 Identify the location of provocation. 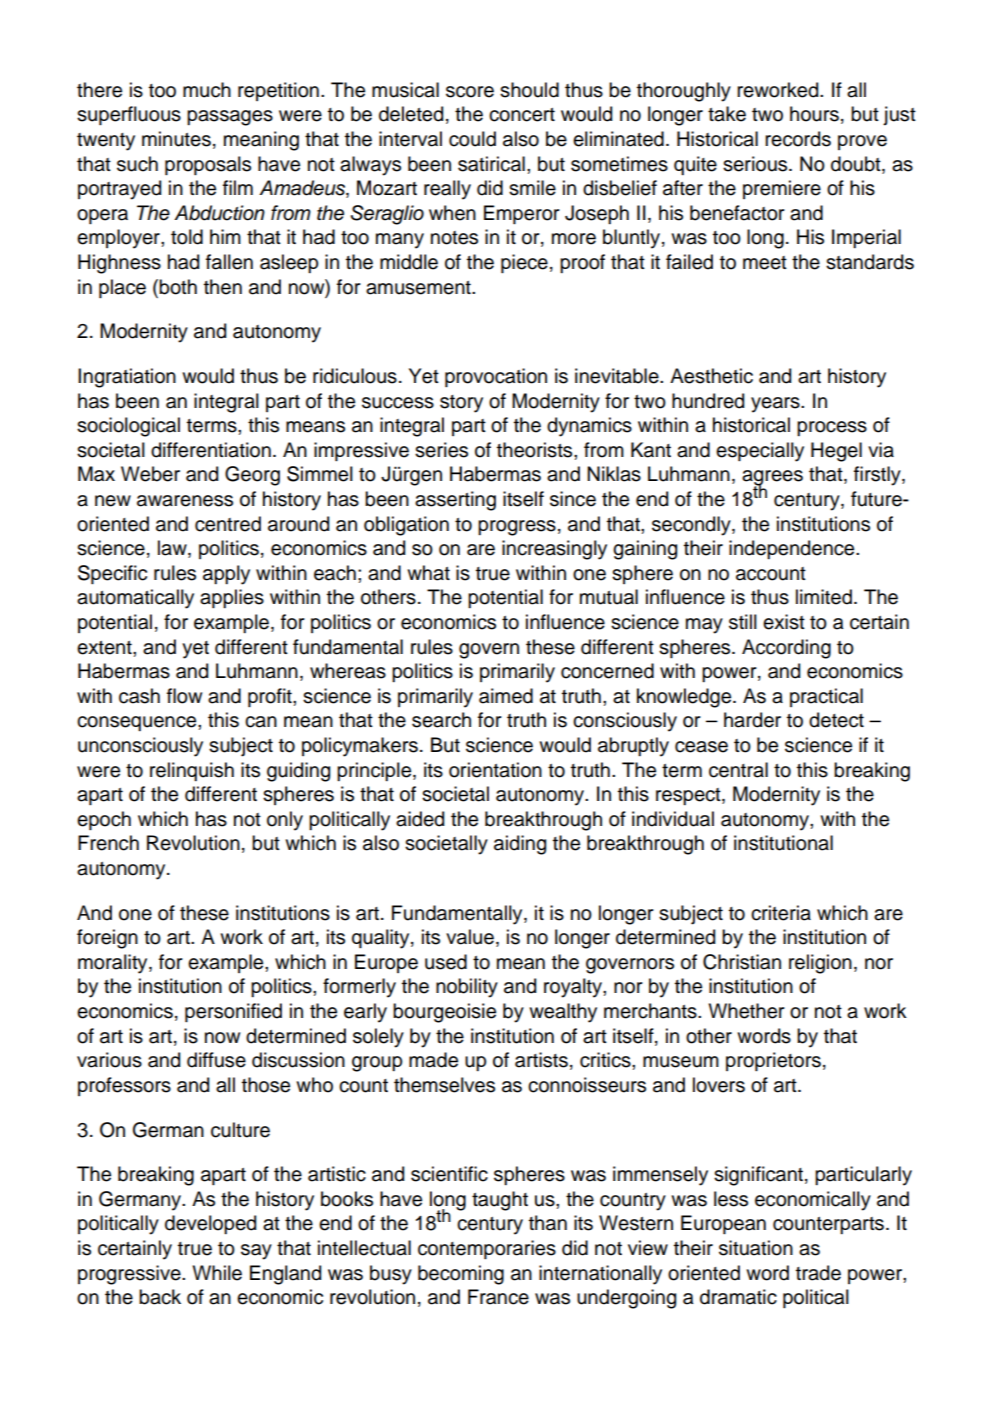
(496, 377).
